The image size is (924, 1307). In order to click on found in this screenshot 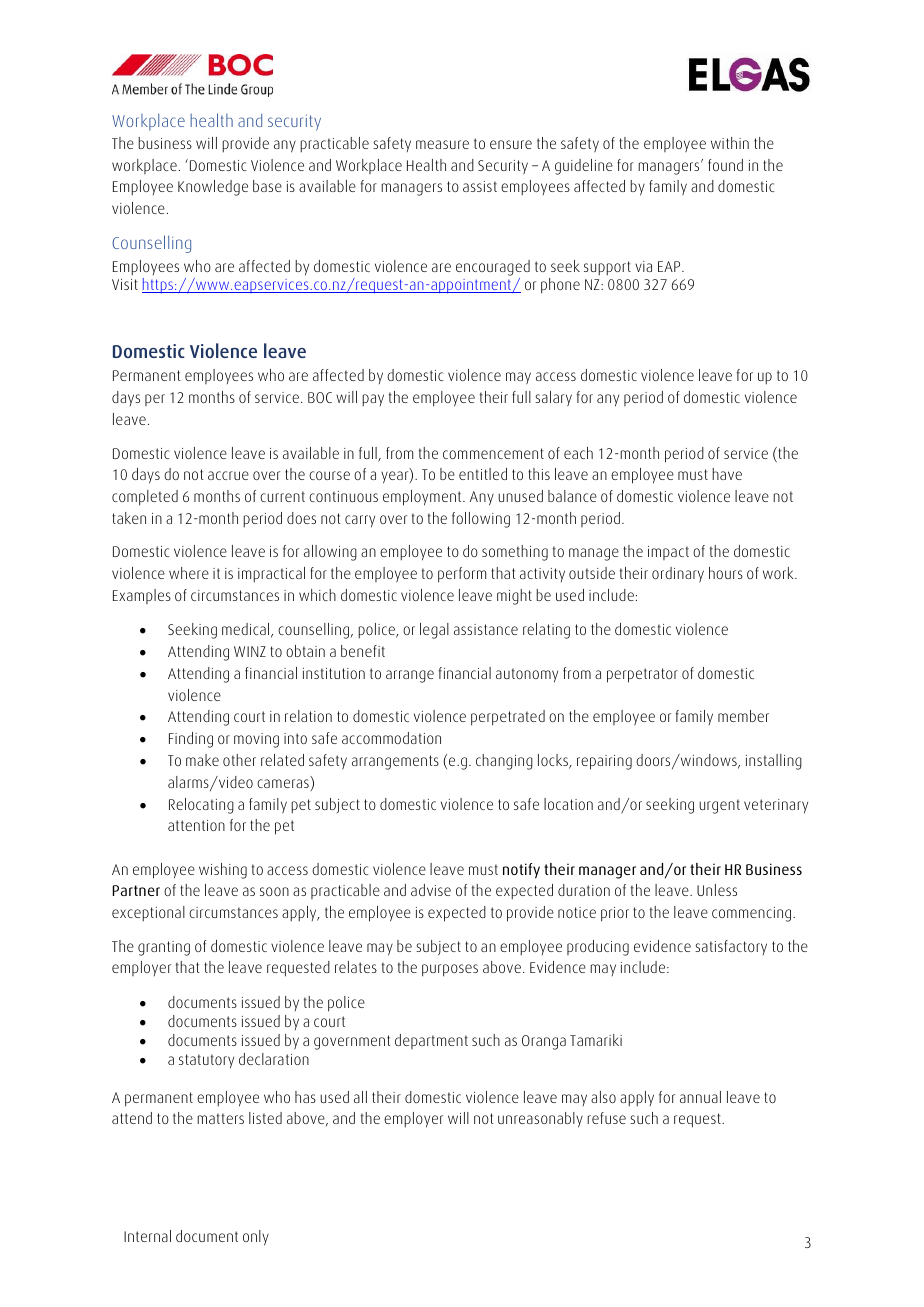, I will do `click(725, 165)`.
